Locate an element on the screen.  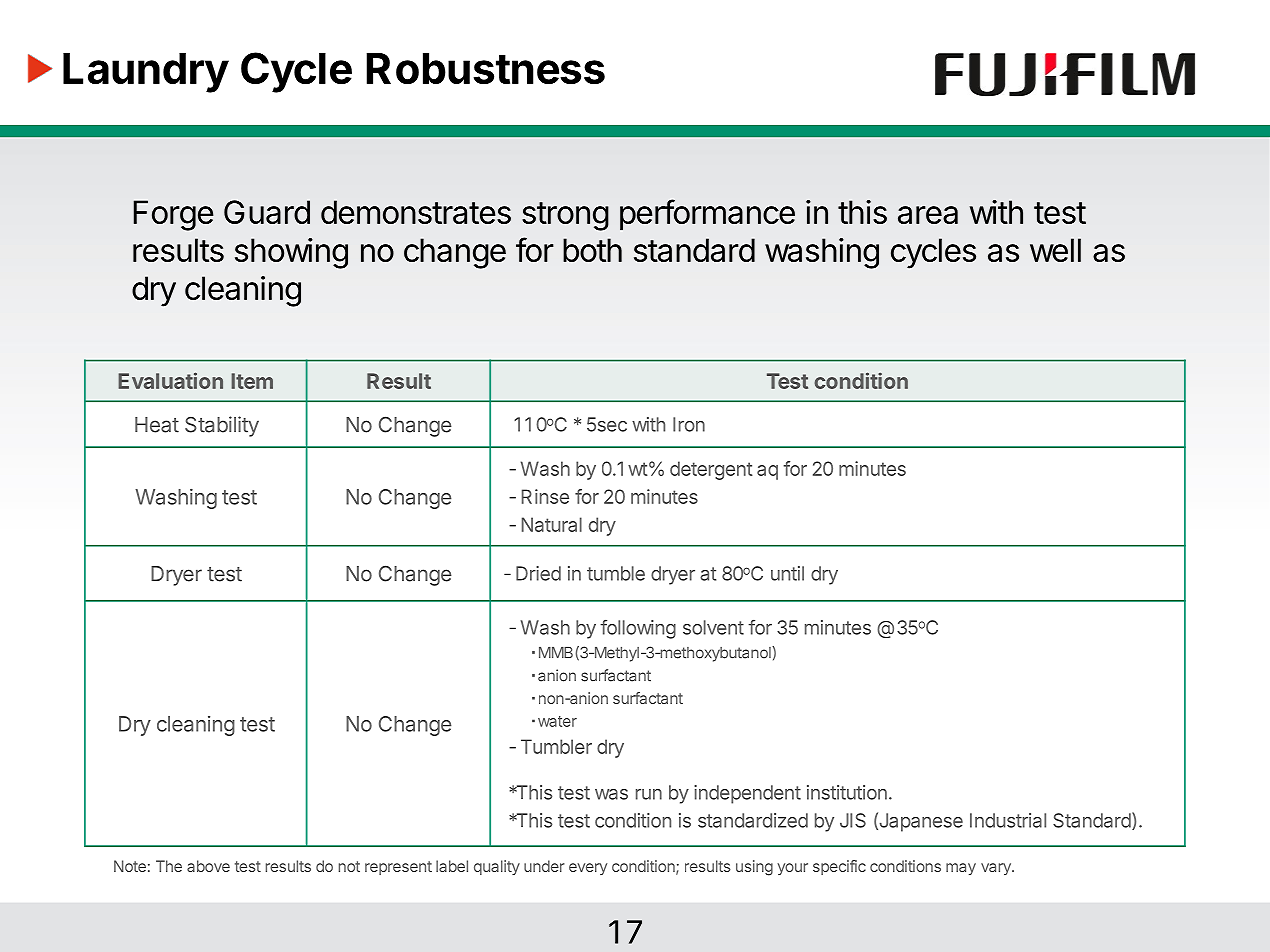
Laundry is located at coordinates (146, 73).
